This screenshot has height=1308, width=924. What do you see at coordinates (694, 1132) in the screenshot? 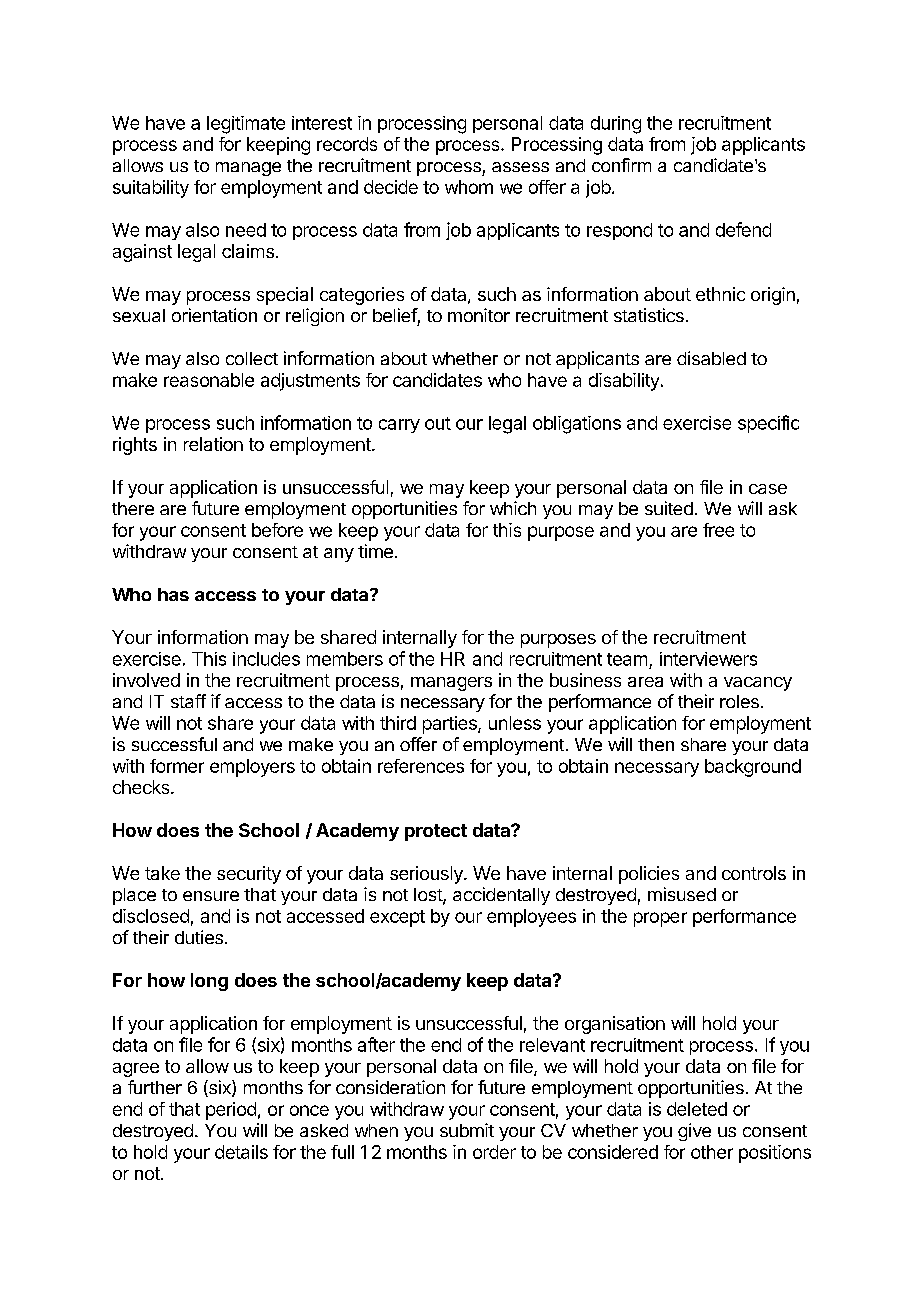
I see `give` at bounding box center [694, 1132].
